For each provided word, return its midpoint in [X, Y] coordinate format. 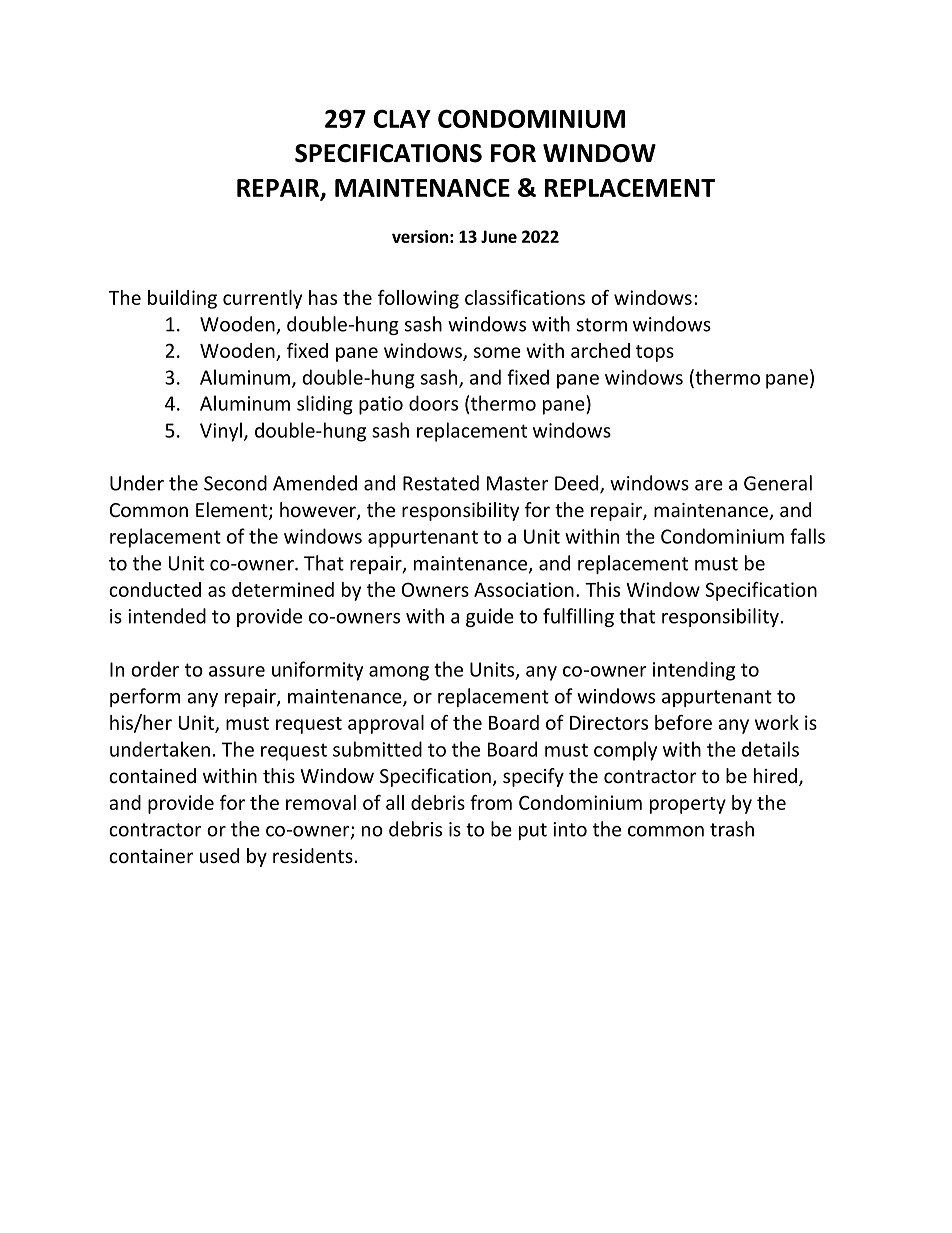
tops [655, 353]
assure [237, 671]
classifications [525, 297]
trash [732, 829]
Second [235, 483]
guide [490, 617]
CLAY [402, 118]
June [499, 236]
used [219, 855]
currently [262, 299]
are [709, 485]
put [533, 831]
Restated [441, 483]
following [418, 299]
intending [694, 671]
